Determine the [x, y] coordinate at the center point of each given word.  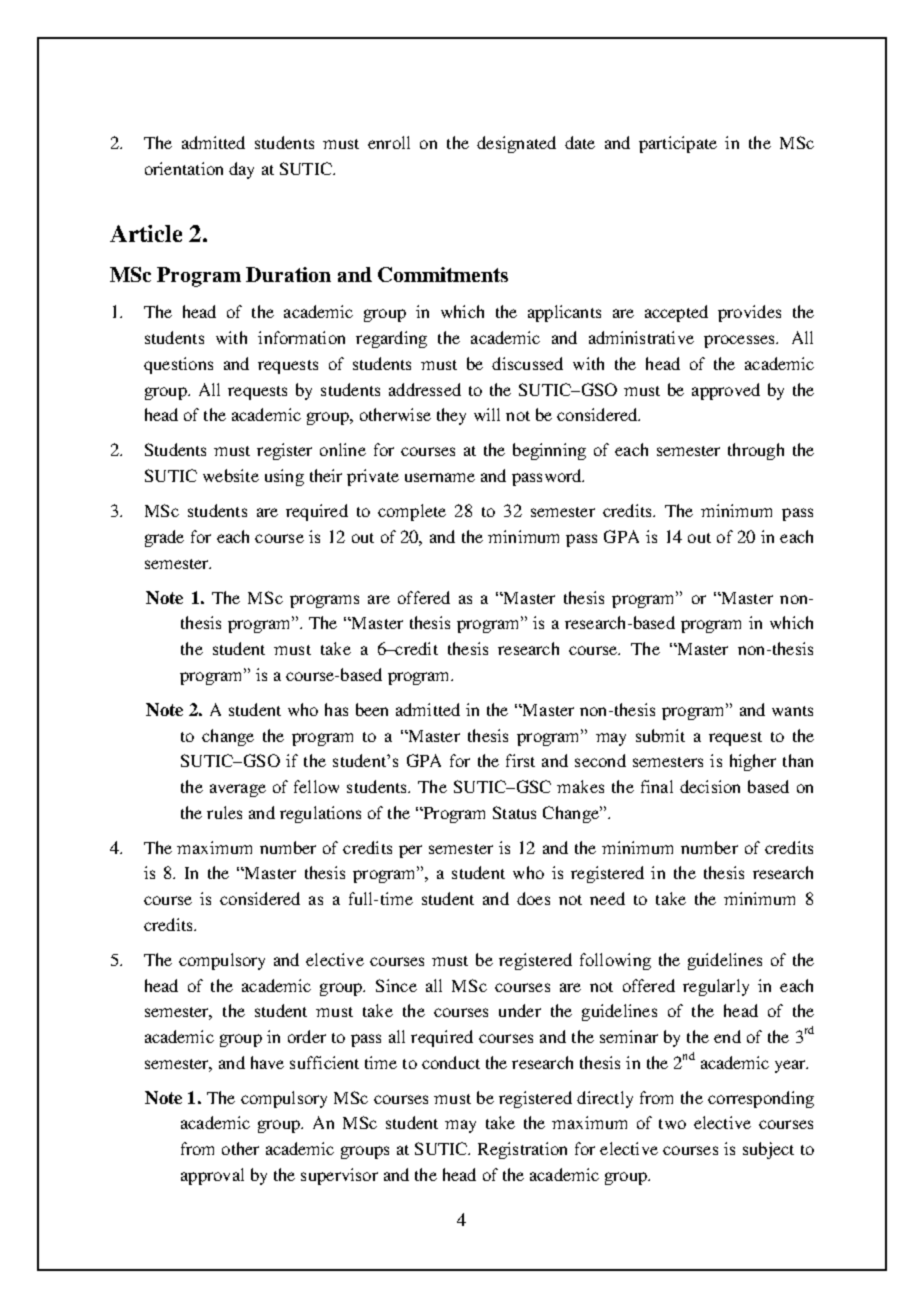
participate [678, 144]
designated [516, 144]
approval [212, 1176]
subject [768, 1150]
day [241, 170]
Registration [522, 1150]
